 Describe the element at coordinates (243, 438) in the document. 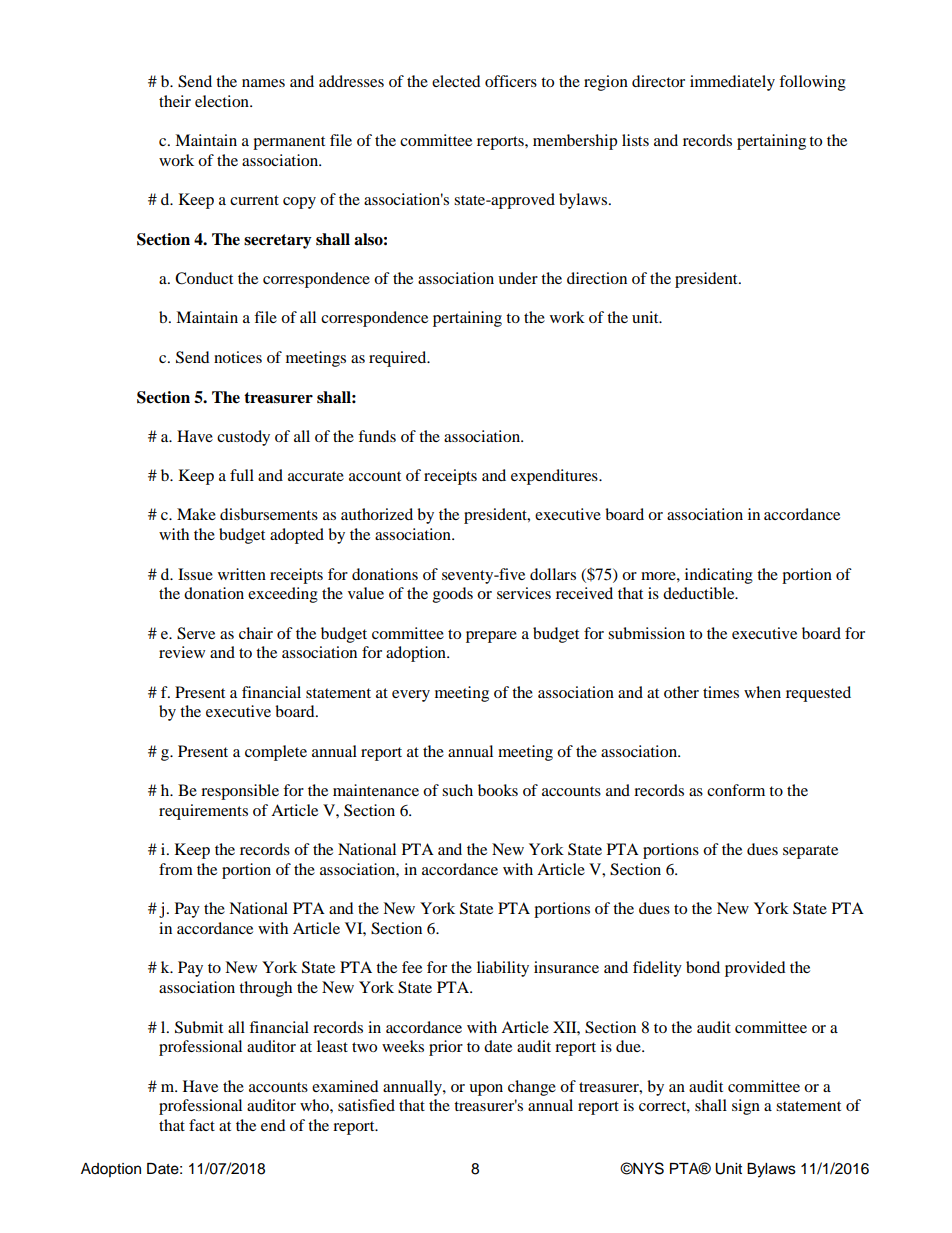

I see `custody` at that location.
